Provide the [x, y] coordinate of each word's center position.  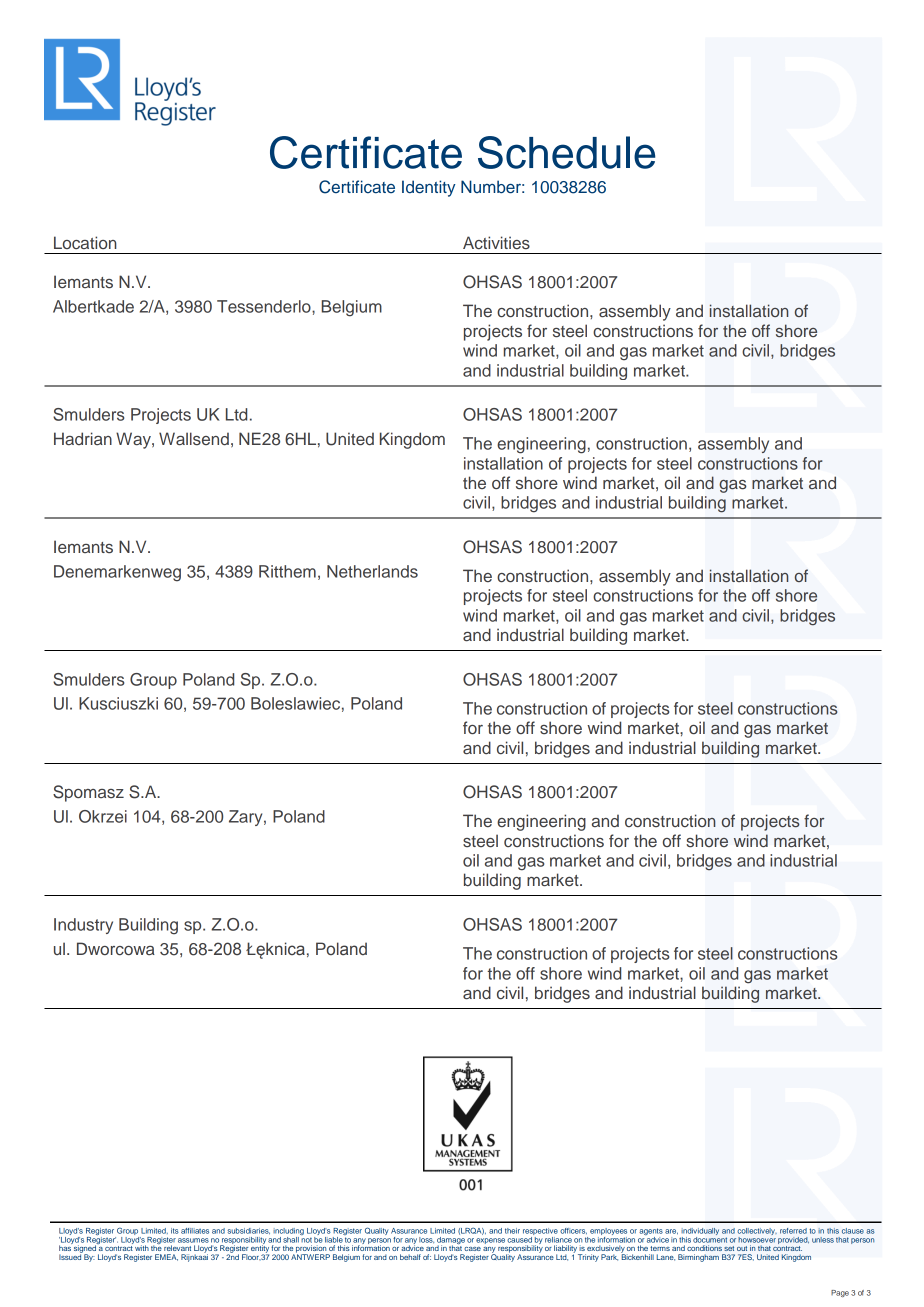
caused [521, 1238]
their [512, 1231]
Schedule [566, 152]
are [671, 1232]
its [175, 1231]
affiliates [195, 1231]
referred [793, 1231]
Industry [83, 926]
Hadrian [83, 438]
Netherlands [372, 571]
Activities [496, 243]
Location [85, 242]
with [142, 1248]
